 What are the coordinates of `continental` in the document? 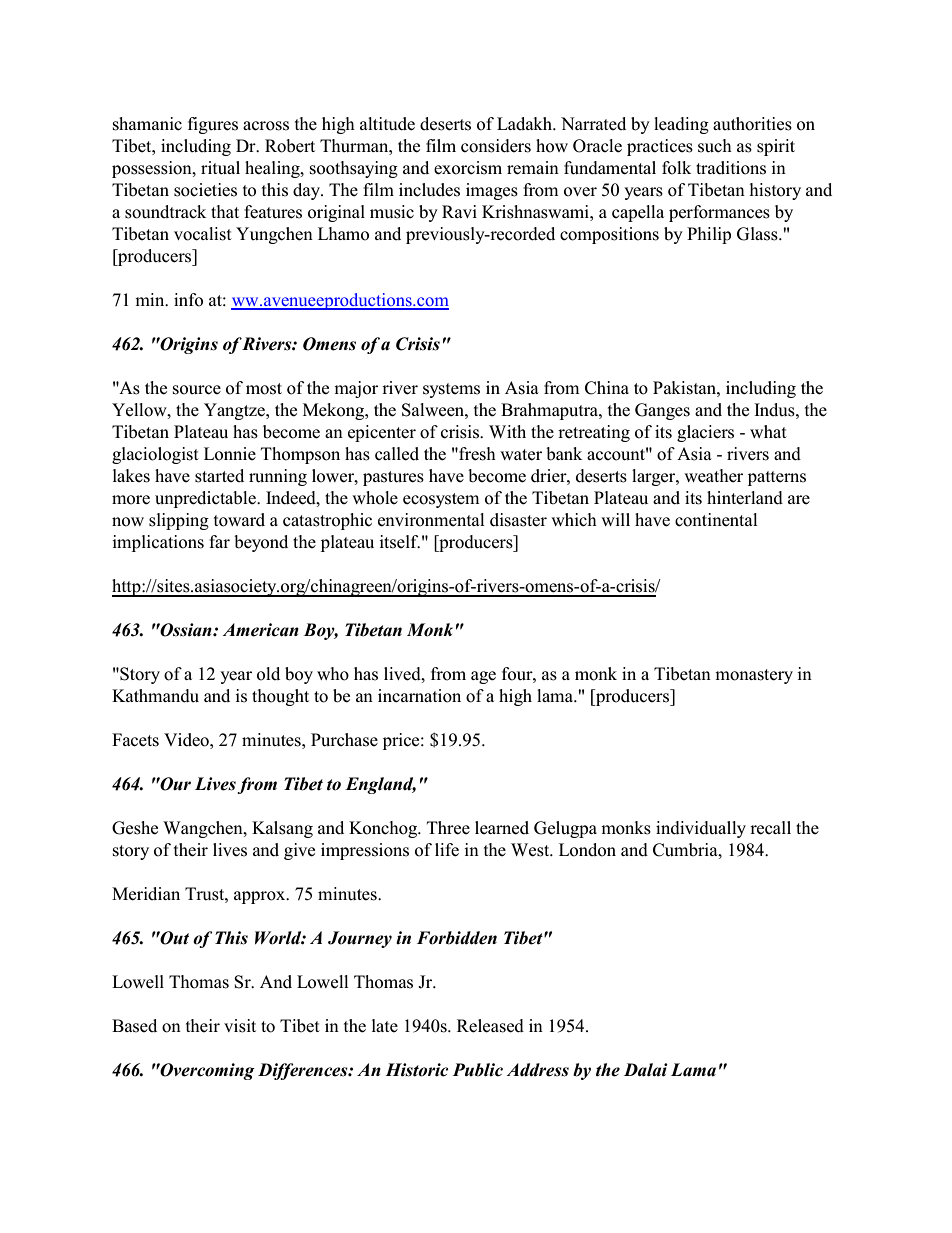 It's located at (716, 520).
